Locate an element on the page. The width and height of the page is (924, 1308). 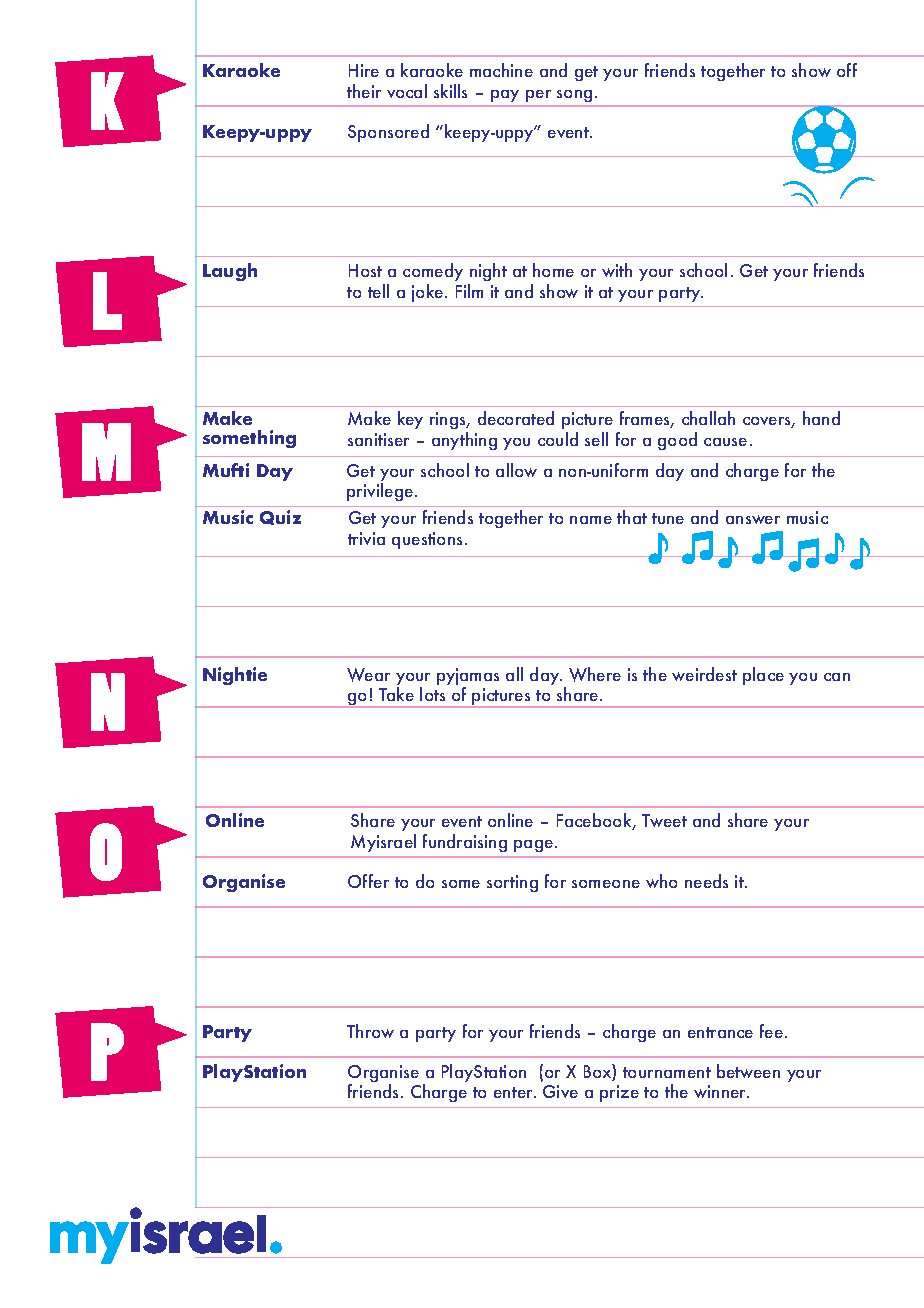
per is located at coordinates (538, 96).
